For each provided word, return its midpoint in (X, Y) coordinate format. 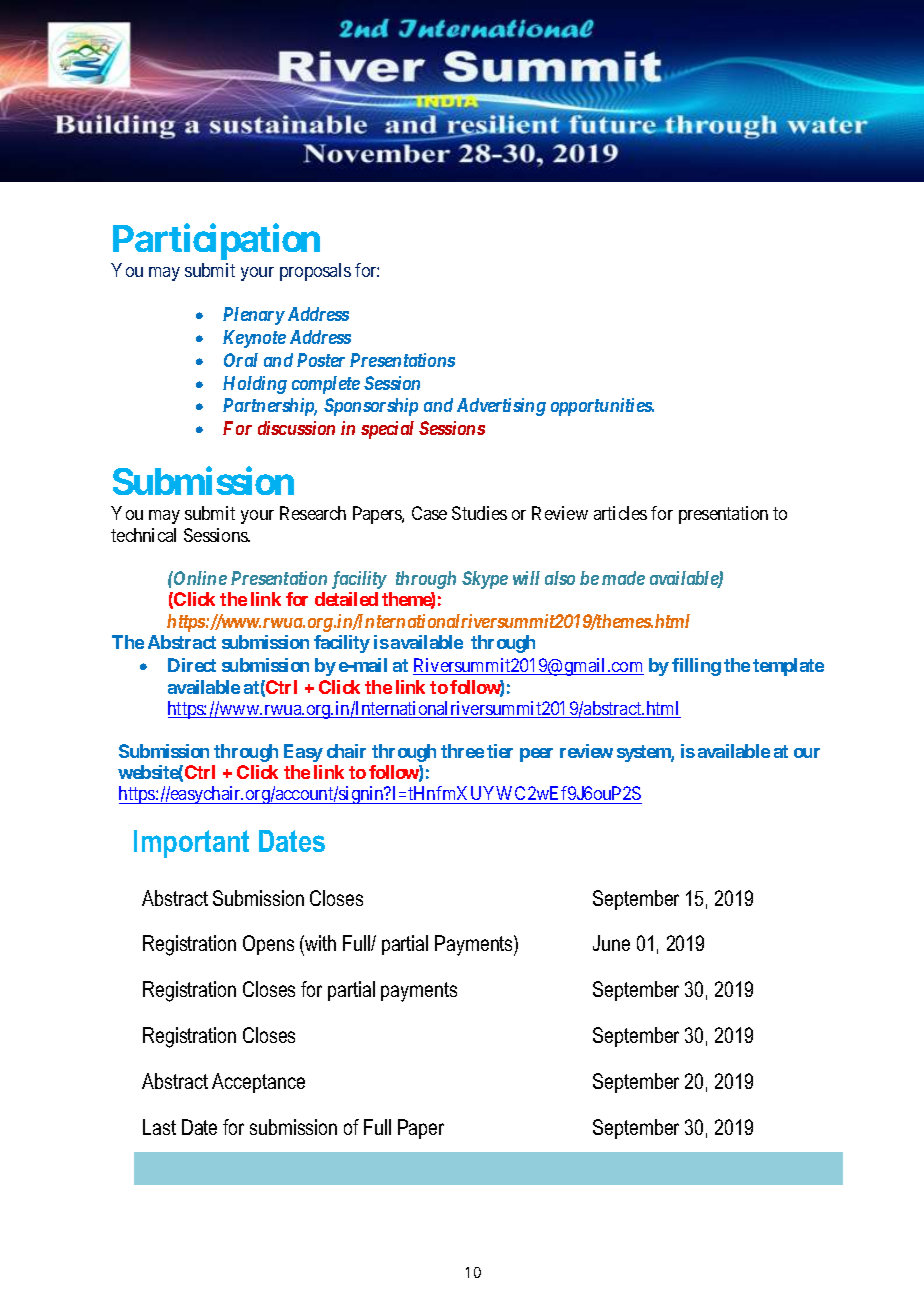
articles (620, 513)
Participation (216, 242)
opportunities (602, 407)
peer (536, 755)
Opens (268, 945)
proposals (315, 272)
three (462, 751)
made (623, 578)
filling (696, 667)
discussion (296, 428)
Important (191, 844)
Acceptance (258, 1083)
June (611, 943)
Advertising (501, 407)
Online (199, 578)
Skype (485, 580)
